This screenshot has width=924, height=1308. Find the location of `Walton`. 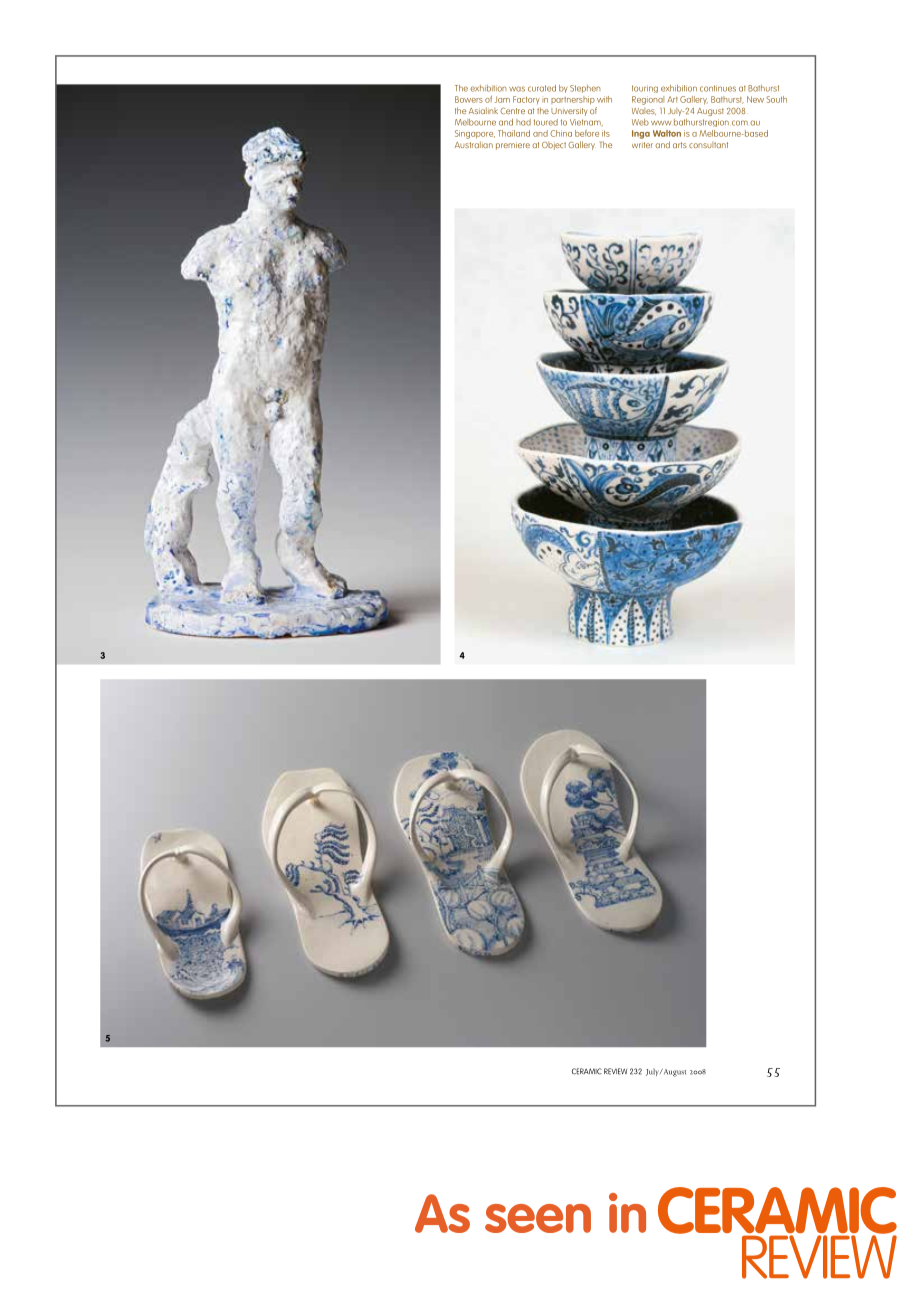

Walton is located at coordinates (667, 133).
